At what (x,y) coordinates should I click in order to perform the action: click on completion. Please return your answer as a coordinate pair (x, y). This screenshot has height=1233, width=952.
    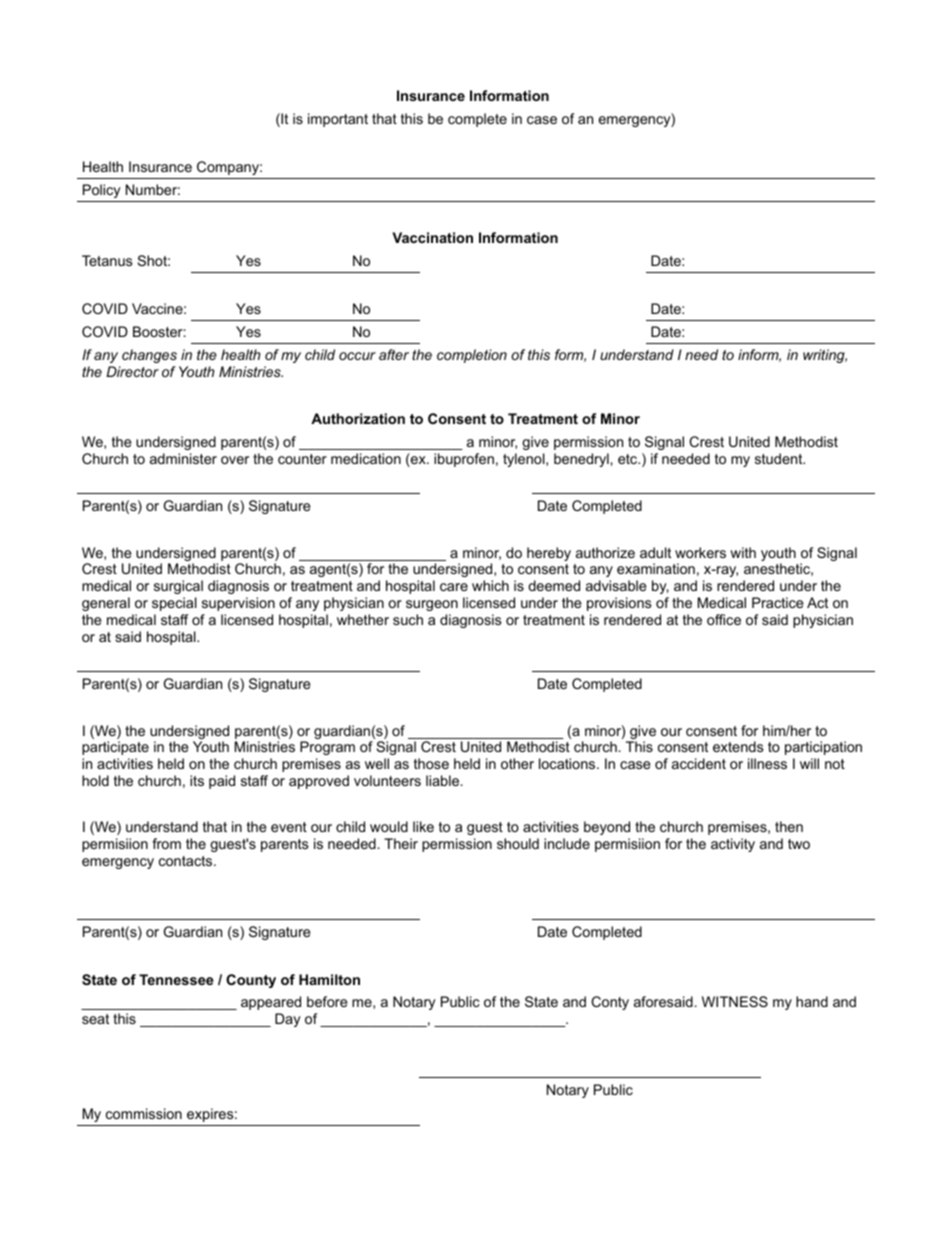
    Looking at the image, I should click on (472, 356).
